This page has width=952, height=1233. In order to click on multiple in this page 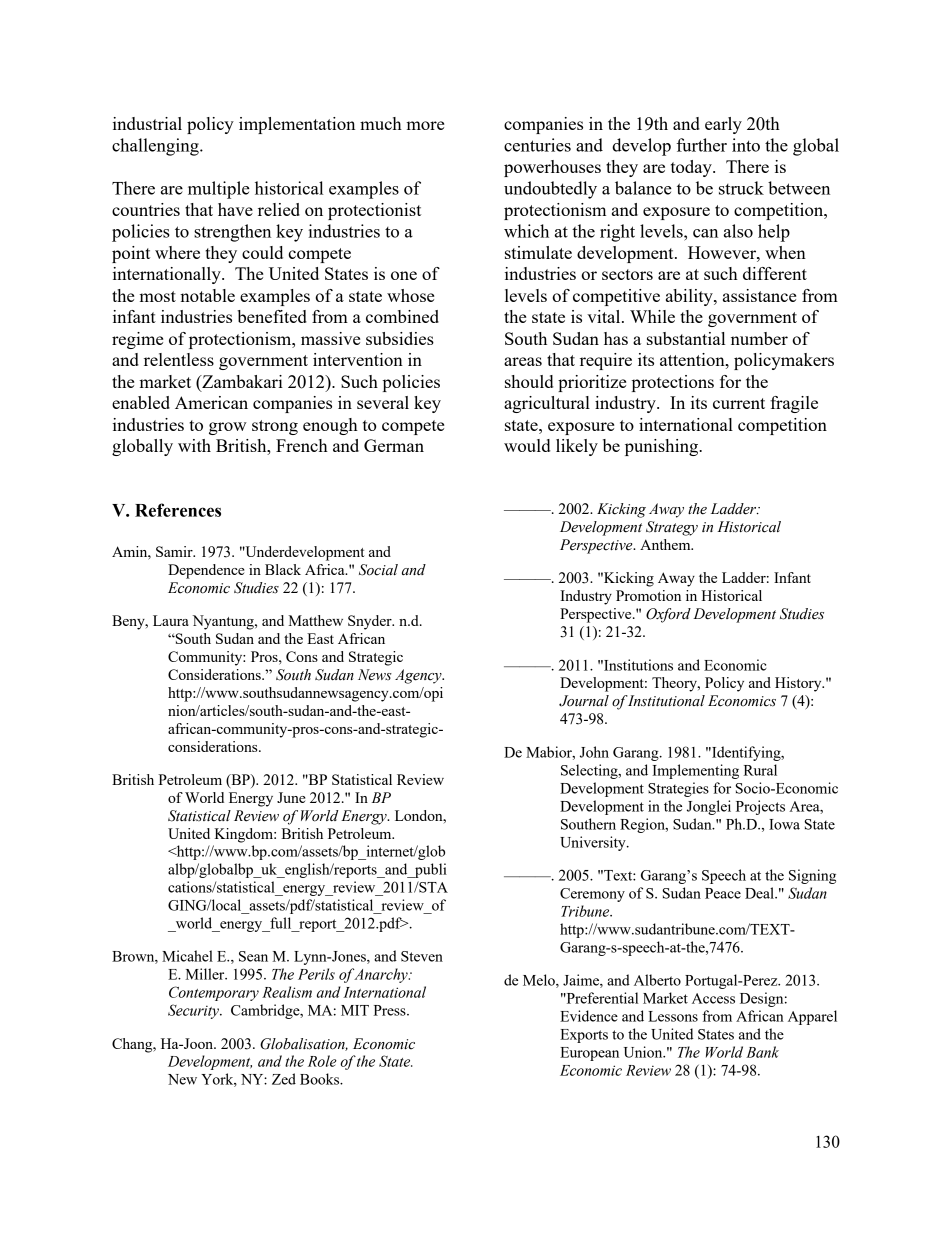, I will do `click(219, 190)`.
